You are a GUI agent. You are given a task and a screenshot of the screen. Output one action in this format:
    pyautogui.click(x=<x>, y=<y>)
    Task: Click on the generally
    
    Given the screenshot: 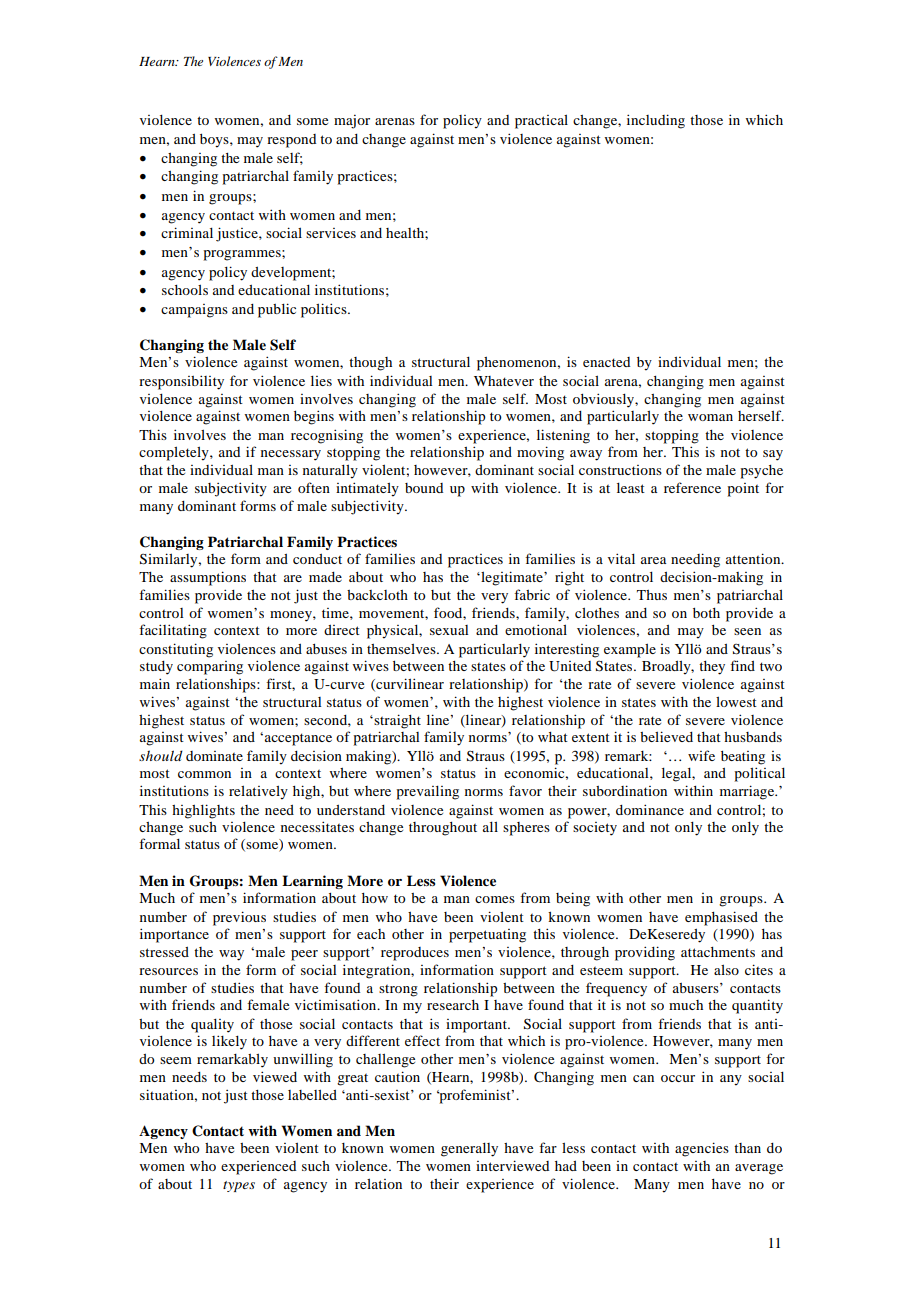 What is the action you would take?
    pyautogui.click(x=469, y=1150)
